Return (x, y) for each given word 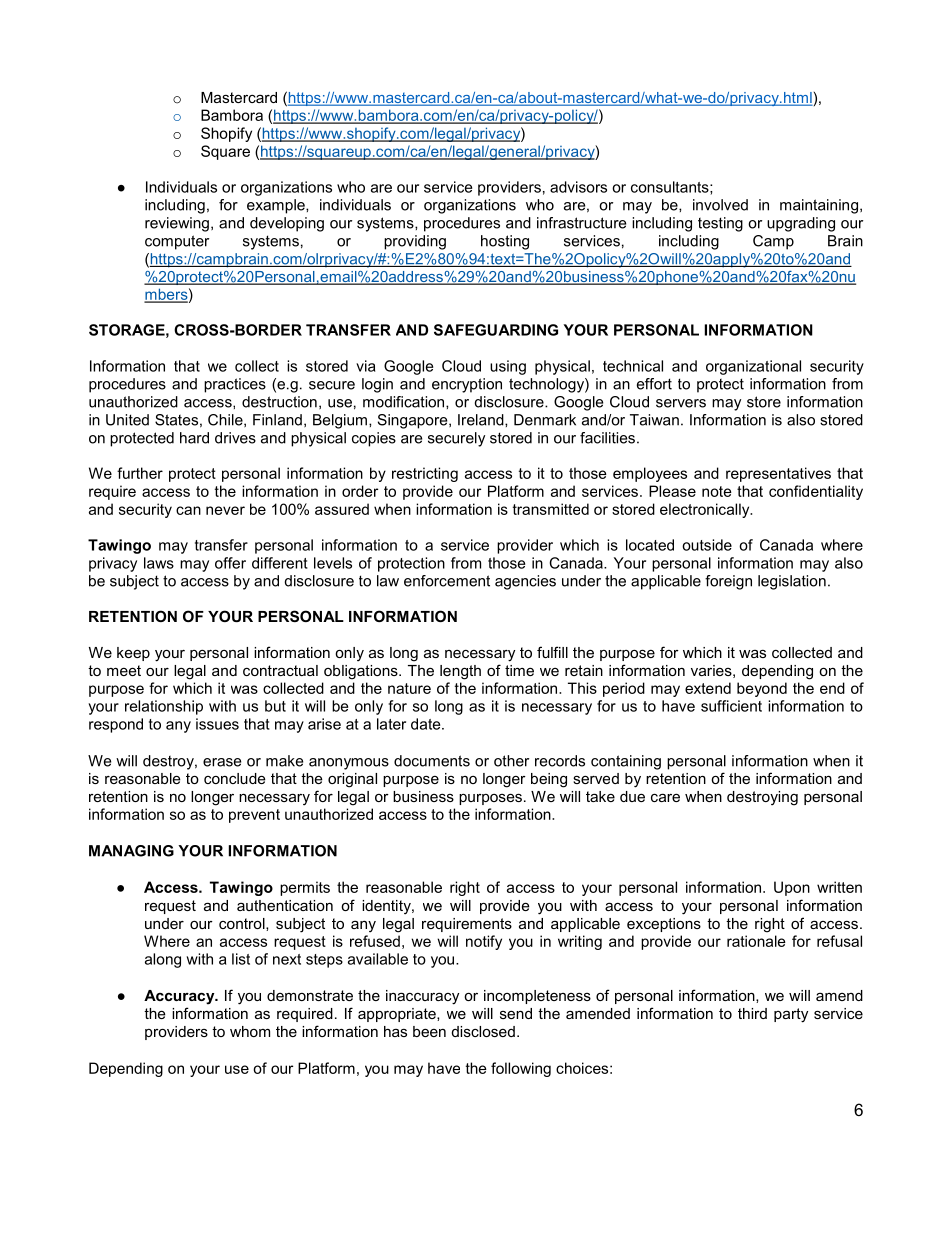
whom (250, 1031)
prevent (254, 816)
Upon (792, 888)
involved (720, 205)
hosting (505, 242)
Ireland (482, 420)
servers (681, 403)
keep (133, 654)
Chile (226, 420)
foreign (728, 582)
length (460, 672)
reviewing (177, 224)
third (752, 1013)
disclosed (483, 1031)
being (549, 780)
